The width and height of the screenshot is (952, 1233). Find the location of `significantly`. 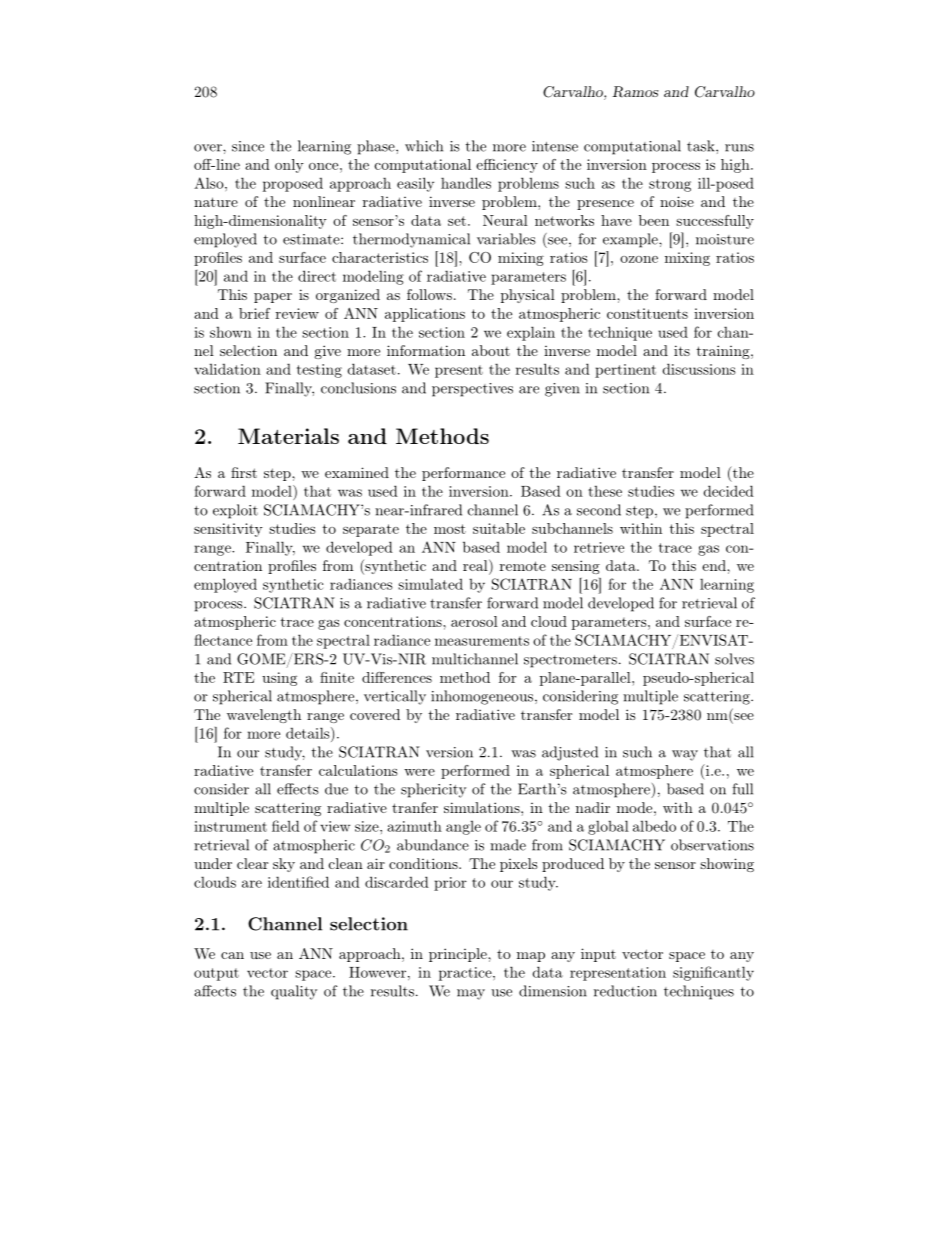

significantly is located at coordinates (713, 973).
